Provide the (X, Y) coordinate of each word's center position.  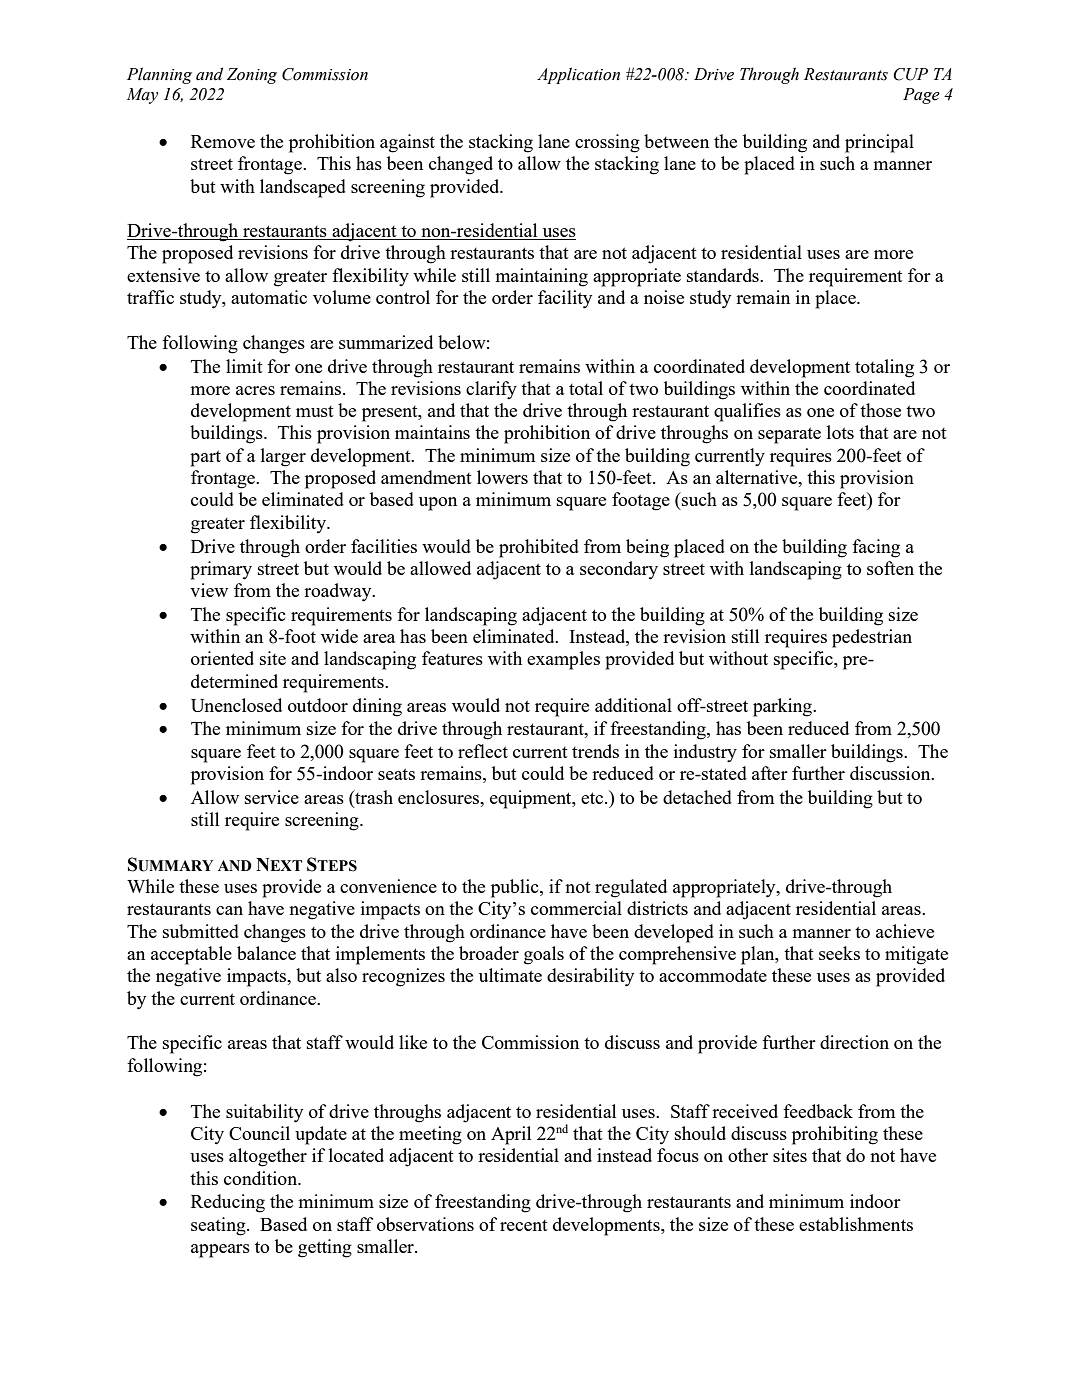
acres (255, 390)
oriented (222, 658)
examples (563, 660)
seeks (839, 953)
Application (578, 75)
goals (544, 955)
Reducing (228, 1203)
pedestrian (872, 638)
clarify (491, 390)
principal (879, 143)
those (880, 410)
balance (266, 953)
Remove (223, 141)
